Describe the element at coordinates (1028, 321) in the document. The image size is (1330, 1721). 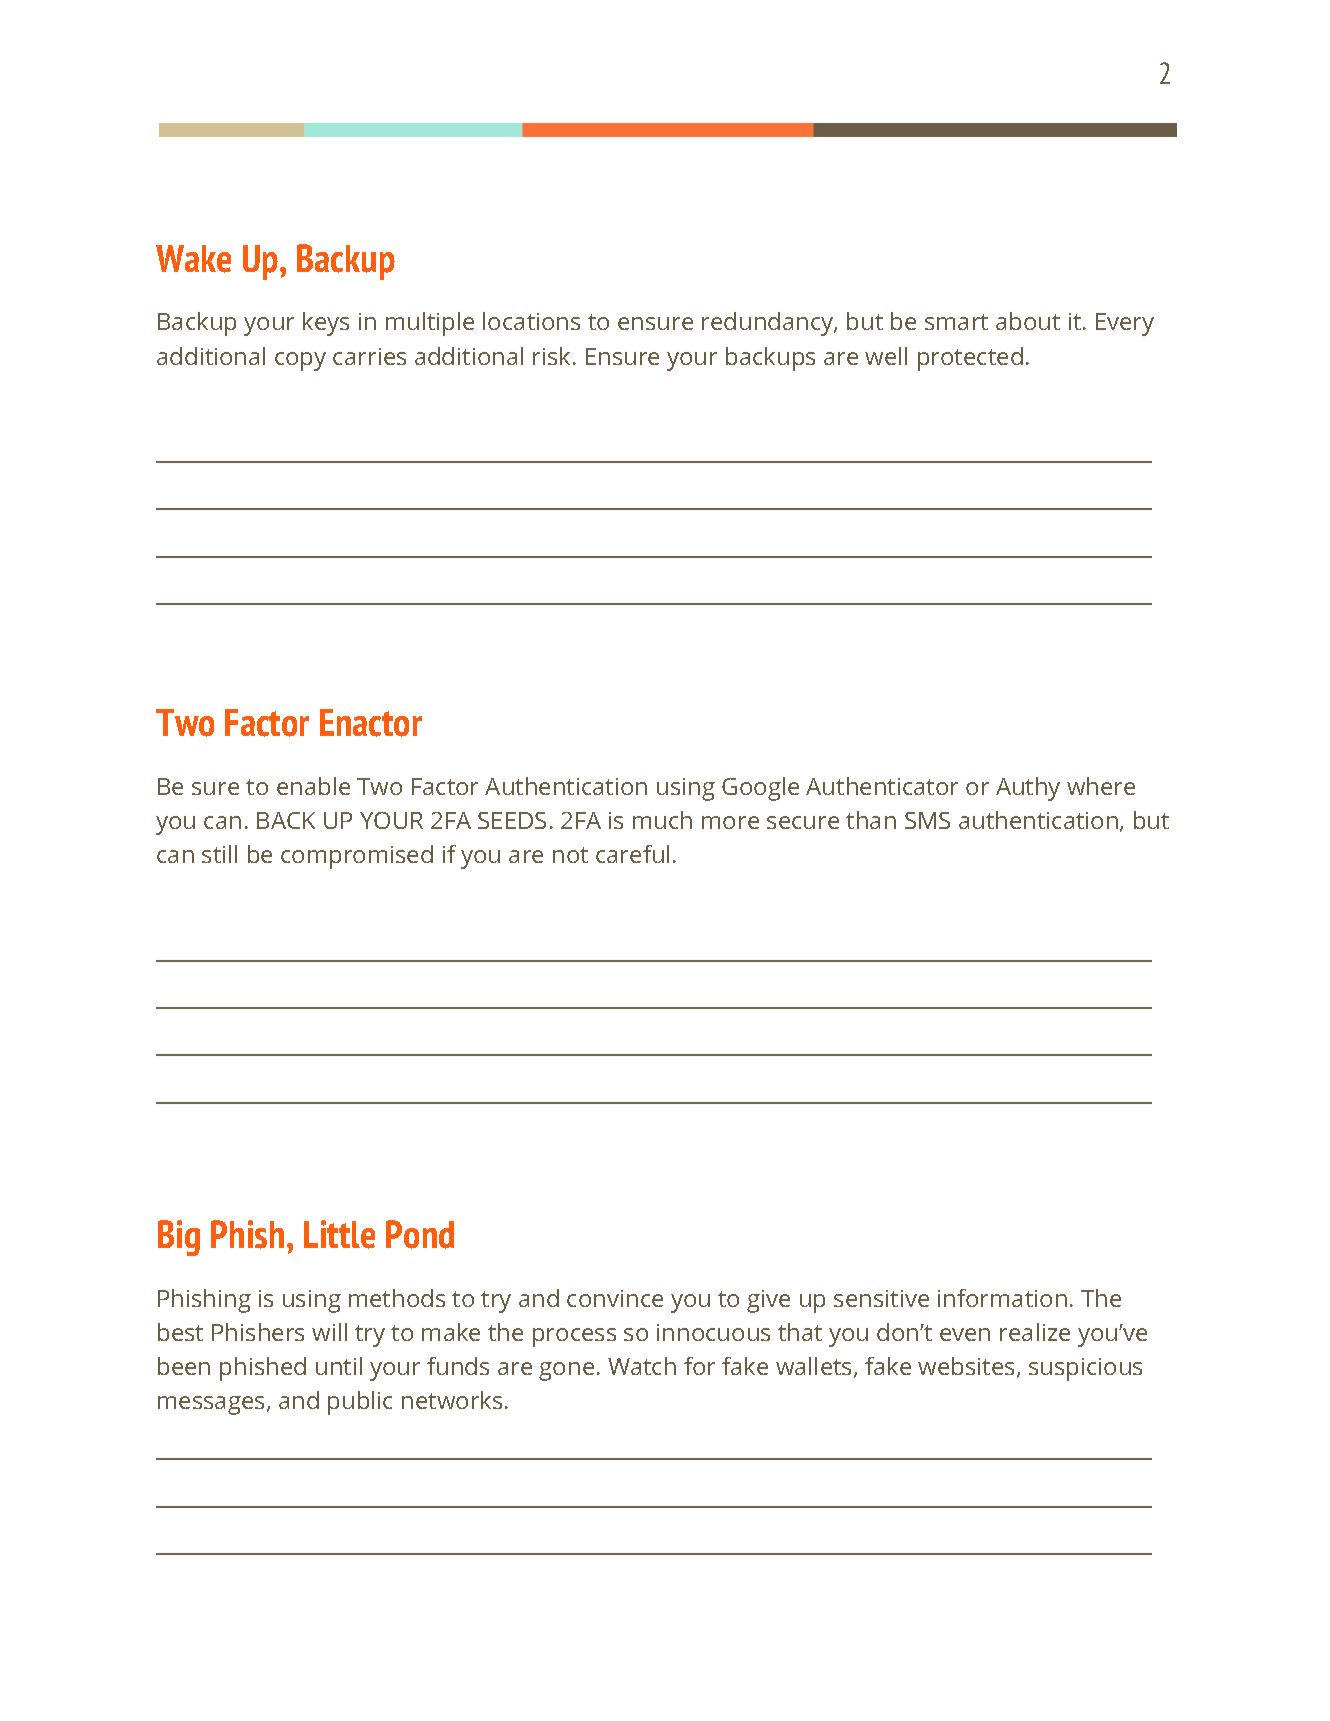
I see `about` at that location.
